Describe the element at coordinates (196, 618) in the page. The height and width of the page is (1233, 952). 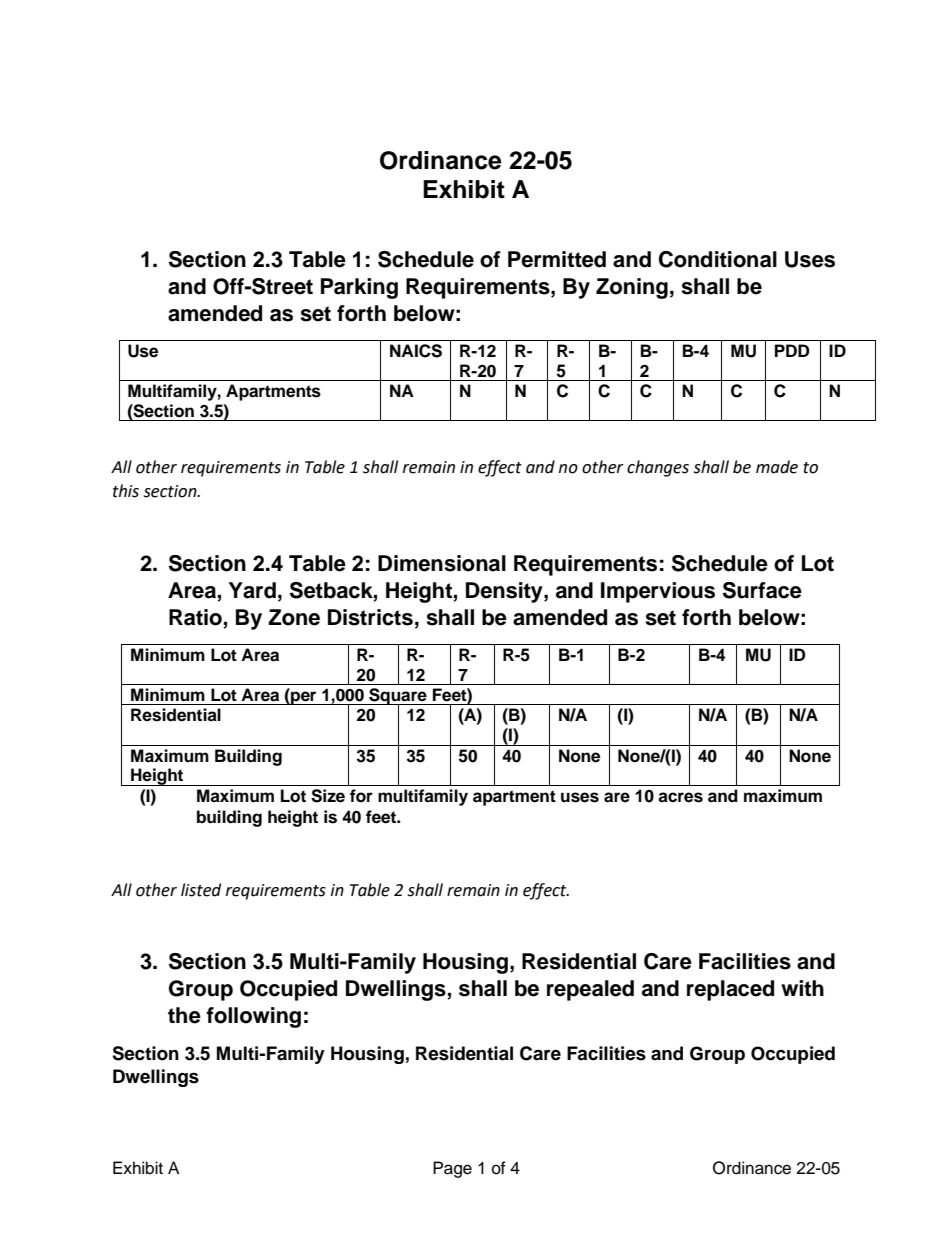
I see `Ratio` at that location.
